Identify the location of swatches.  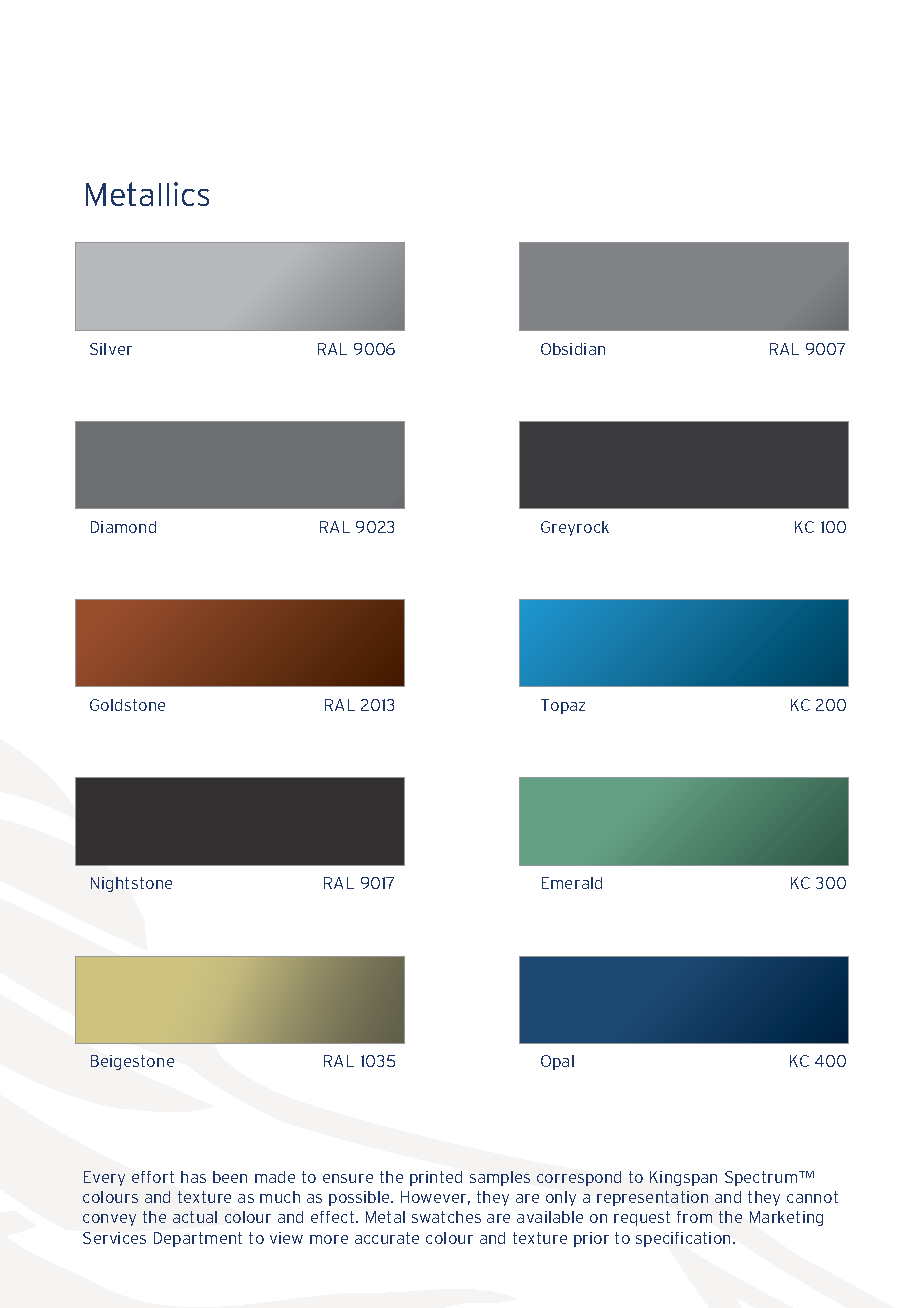
(446, 1217).
